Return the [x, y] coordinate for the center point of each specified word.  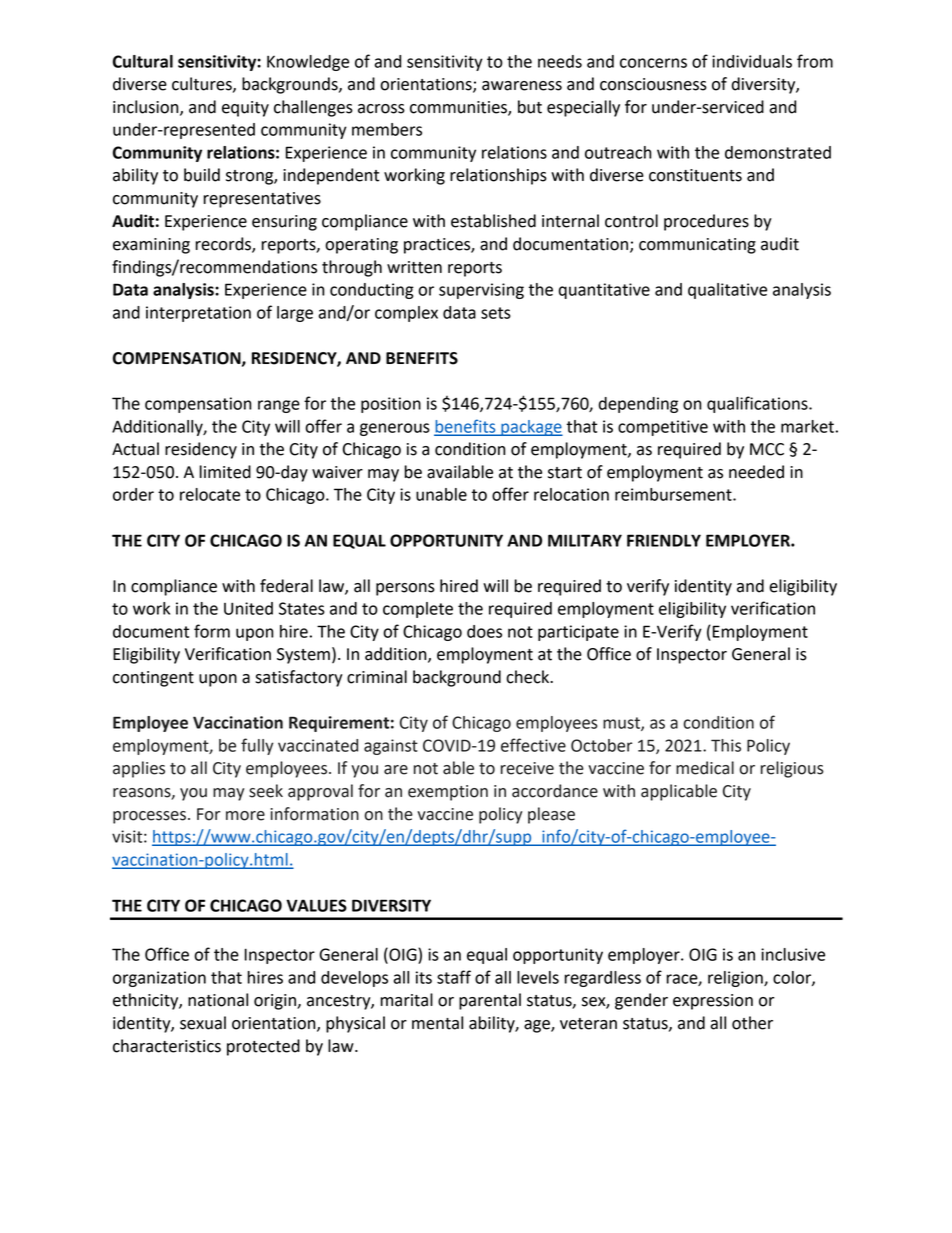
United [248, 608]
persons [405, 589]
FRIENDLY [664, 540]
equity [245, 109]
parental [490, 1001]
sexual [203, 1023]
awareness [522, 86]
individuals [752, 61]
